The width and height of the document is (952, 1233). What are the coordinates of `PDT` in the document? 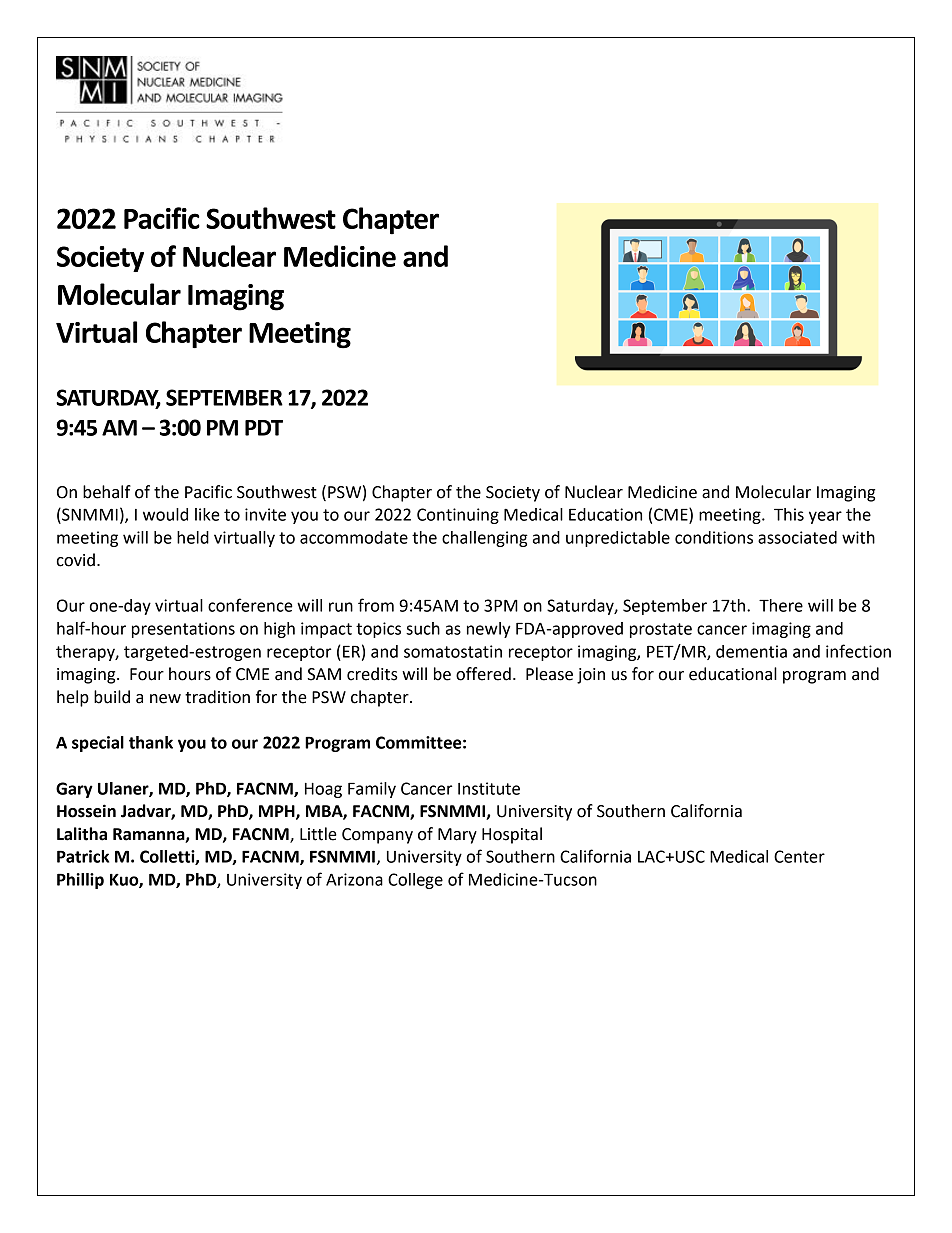 It's located at (264, 428).
